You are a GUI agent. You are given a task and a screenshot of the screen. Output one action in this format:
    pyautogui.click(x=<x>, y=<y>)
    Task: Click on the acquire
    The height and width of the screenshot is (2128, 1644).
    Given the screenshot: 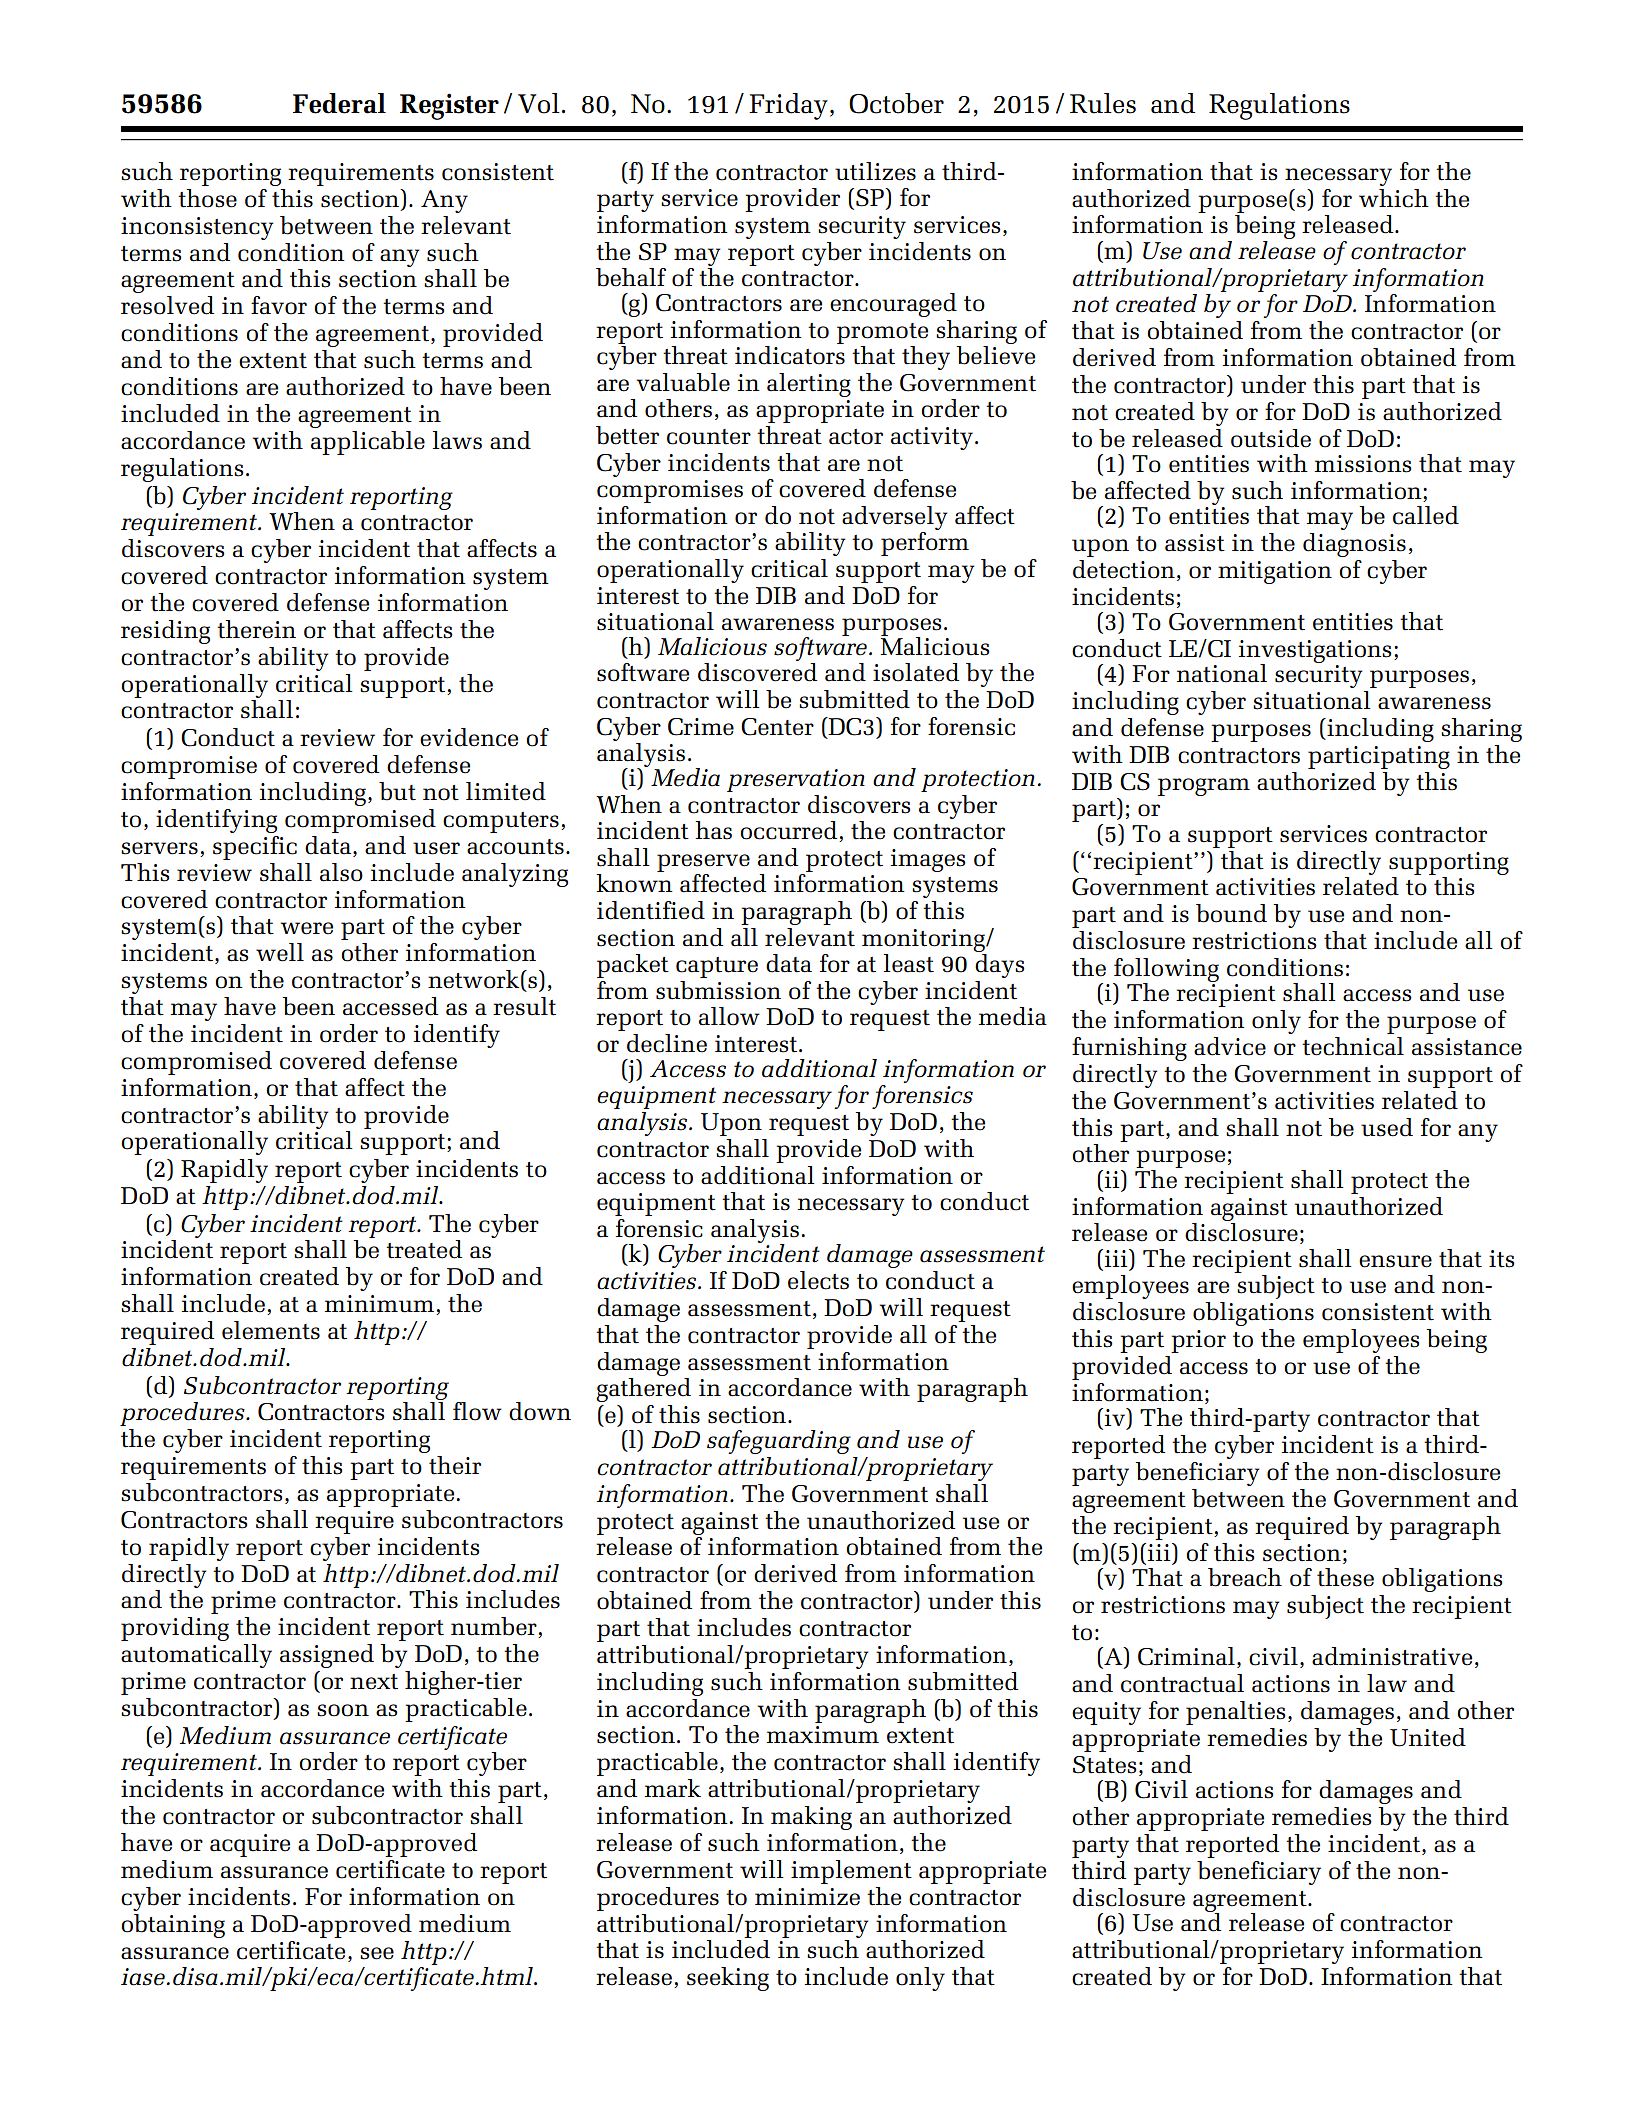 What is the action you would take?
    pyautogui.click(x=250, y=1845)
